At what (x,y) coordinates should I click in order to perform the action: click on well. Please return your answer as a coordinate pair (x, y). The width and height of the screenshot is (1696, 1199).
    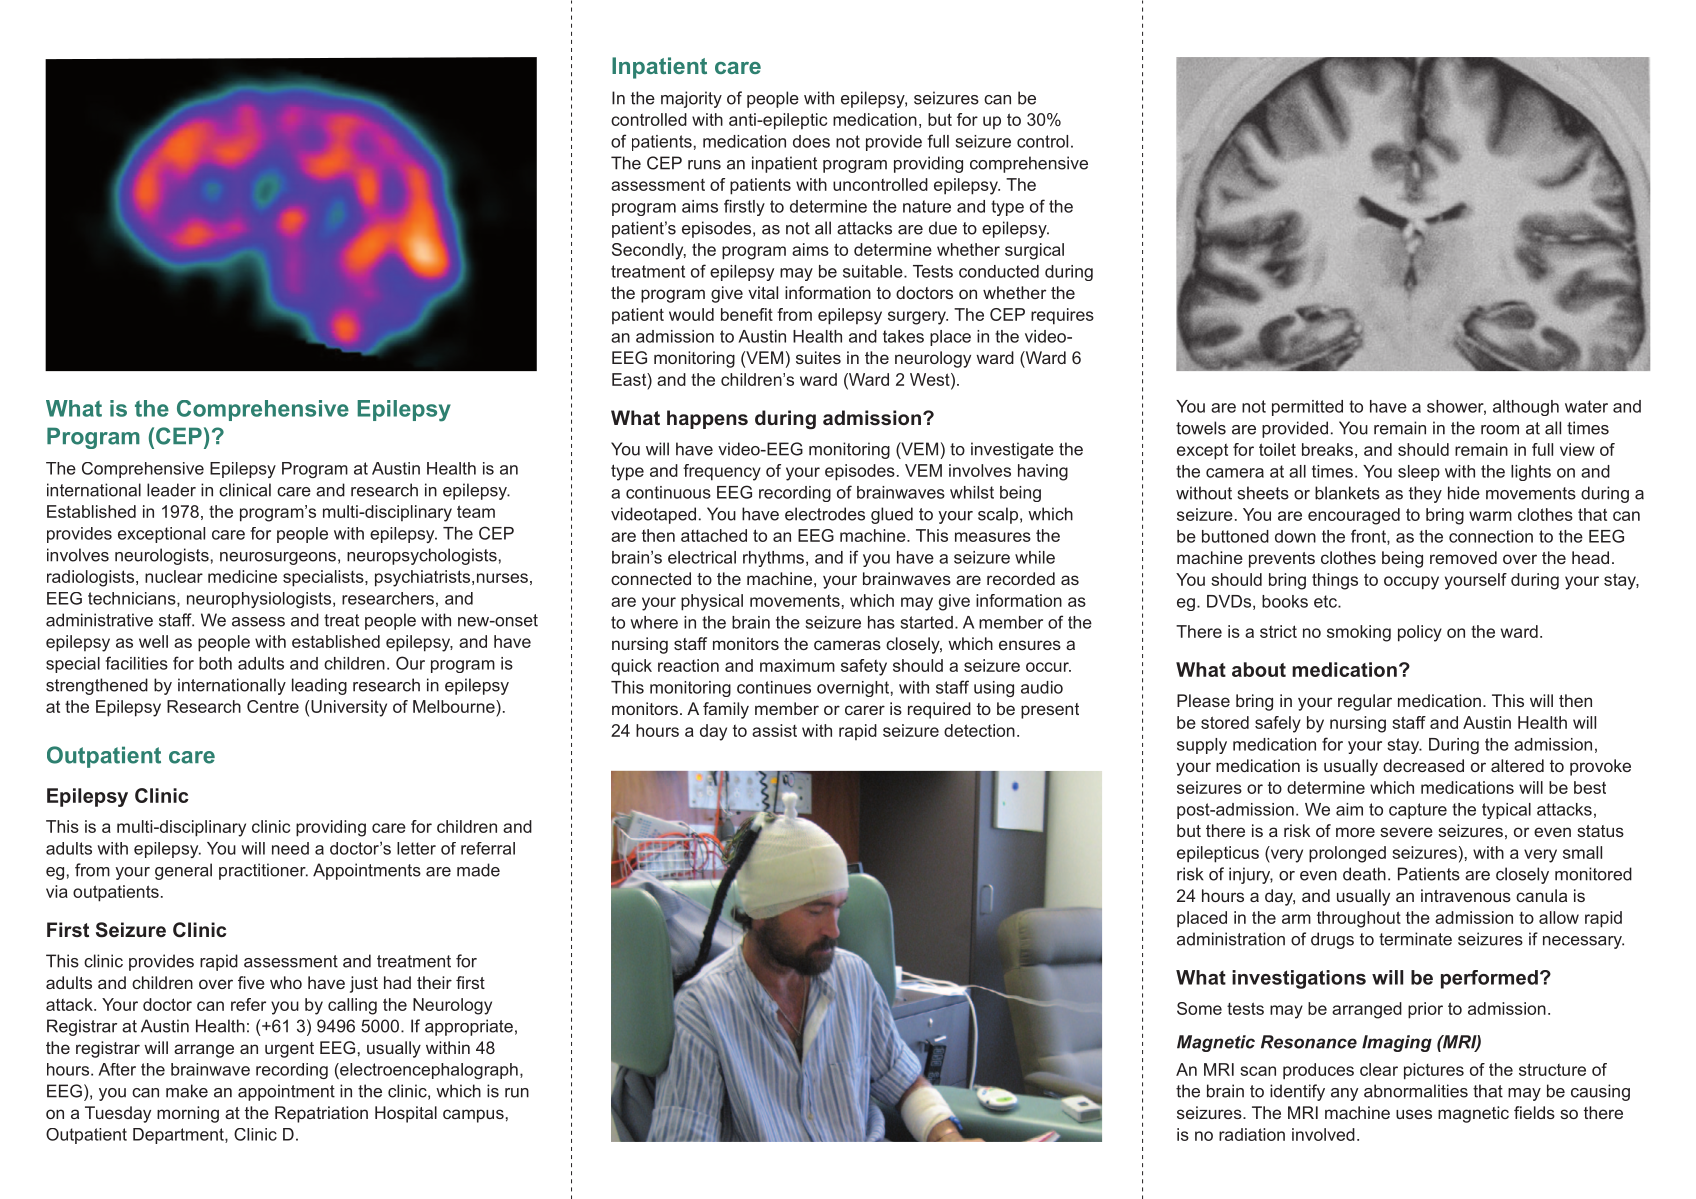
    Looking at the image, I should click on (153, 641).
